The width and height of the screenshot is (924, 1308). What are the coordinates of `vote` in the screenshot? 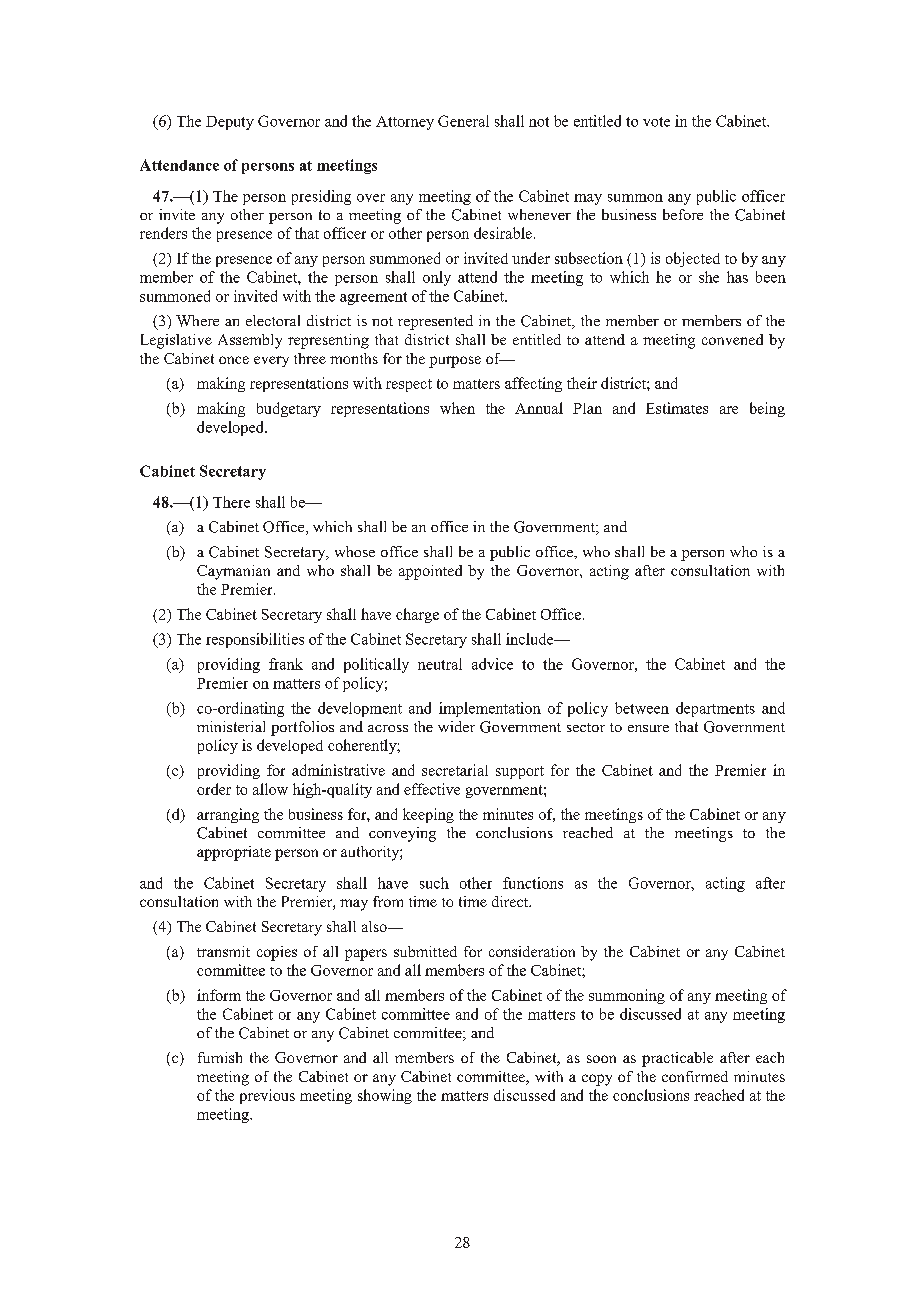 It's located at (656, 122).
